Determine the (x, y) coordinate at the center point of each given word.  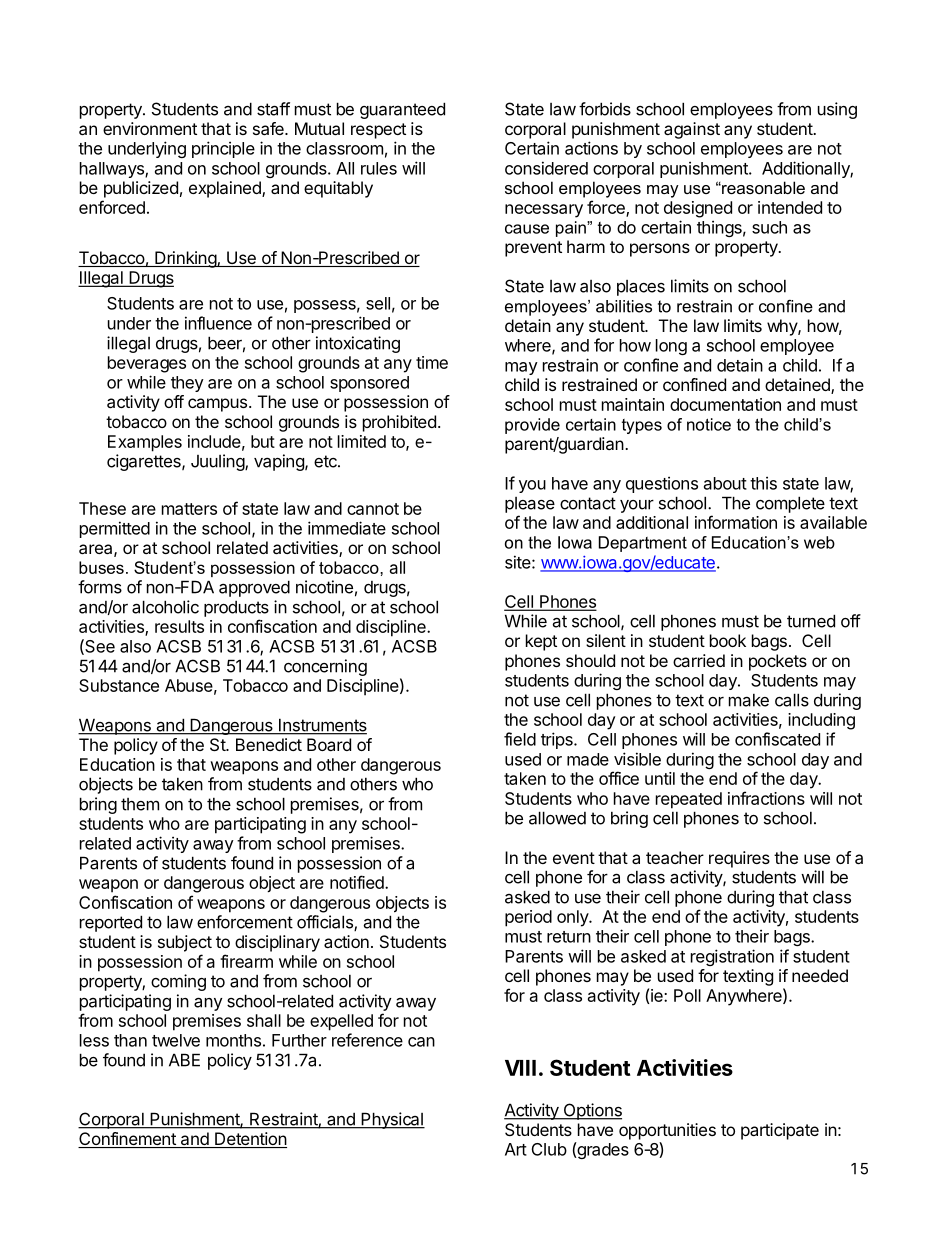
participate (780, 1131)
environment (150, 128)
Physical (392, 1120)
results (179, 626)
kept (541, 642)
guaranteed (402, 110)
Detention (250, 1140)
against (692, 130)
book (728, 640)
